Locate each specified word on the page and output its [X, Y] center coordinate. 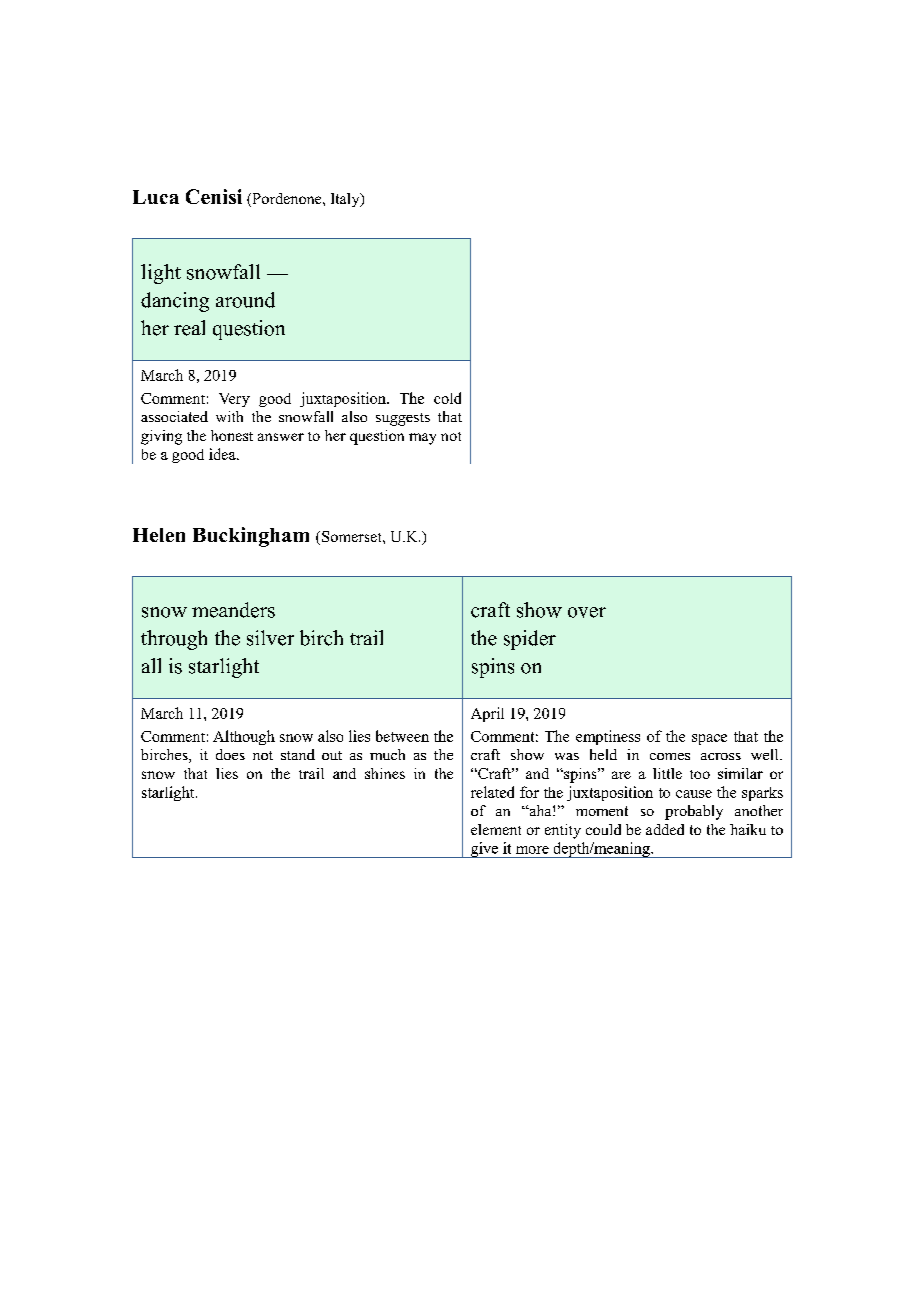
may [422, 439]
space [709, 739]
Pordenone [287, 200]
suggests [403, 419]
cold [447, 398]
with [229, 416]
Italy [346, 200]
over [587, 612]
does [230, 754]
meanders [233, 610]
